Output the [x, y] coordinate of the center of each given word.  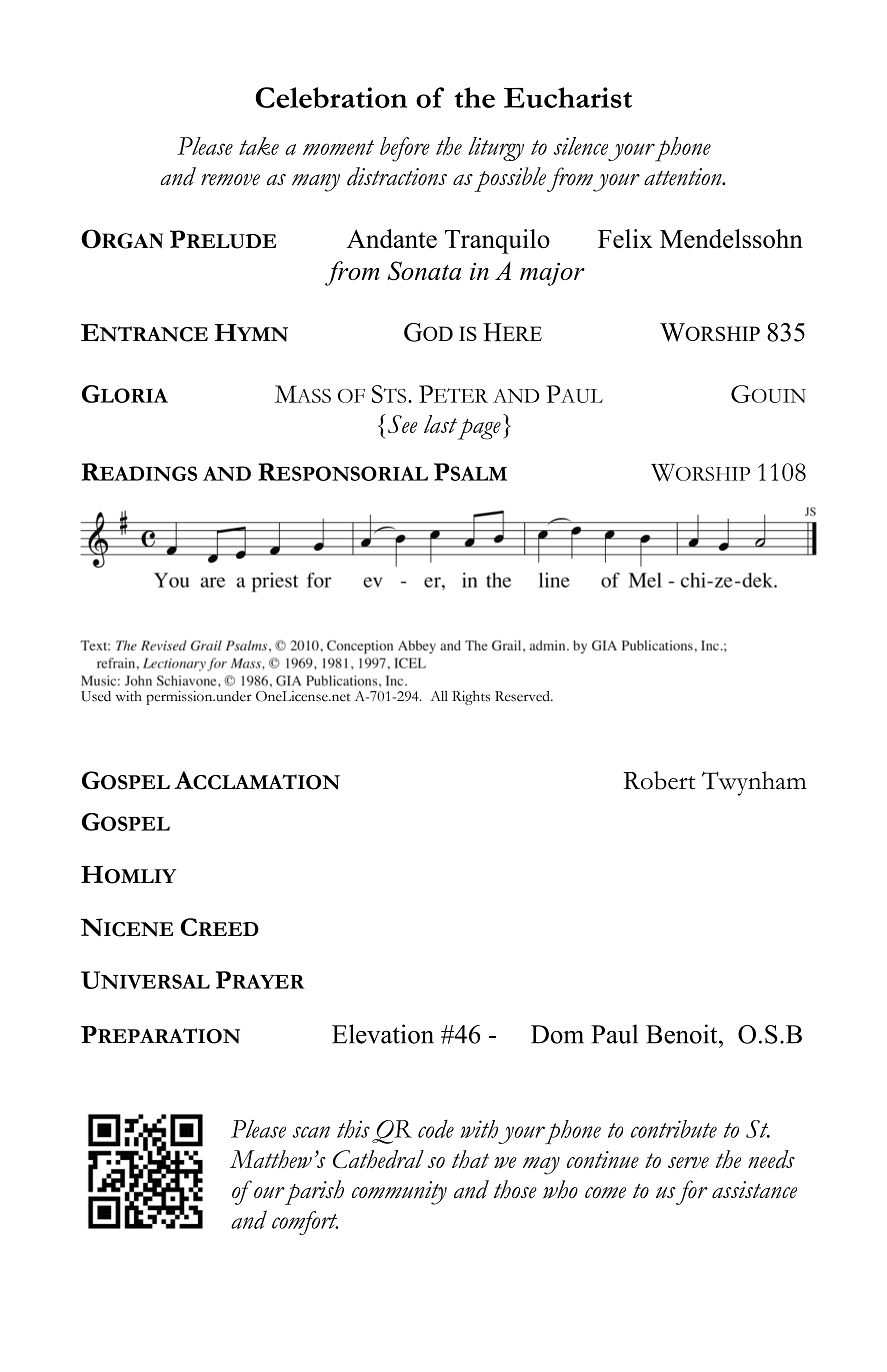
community [399, 1193]
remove [230, 180]
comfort [305, 1223]
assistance [754, 1190]
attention [684, 177]
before [405, 149]
